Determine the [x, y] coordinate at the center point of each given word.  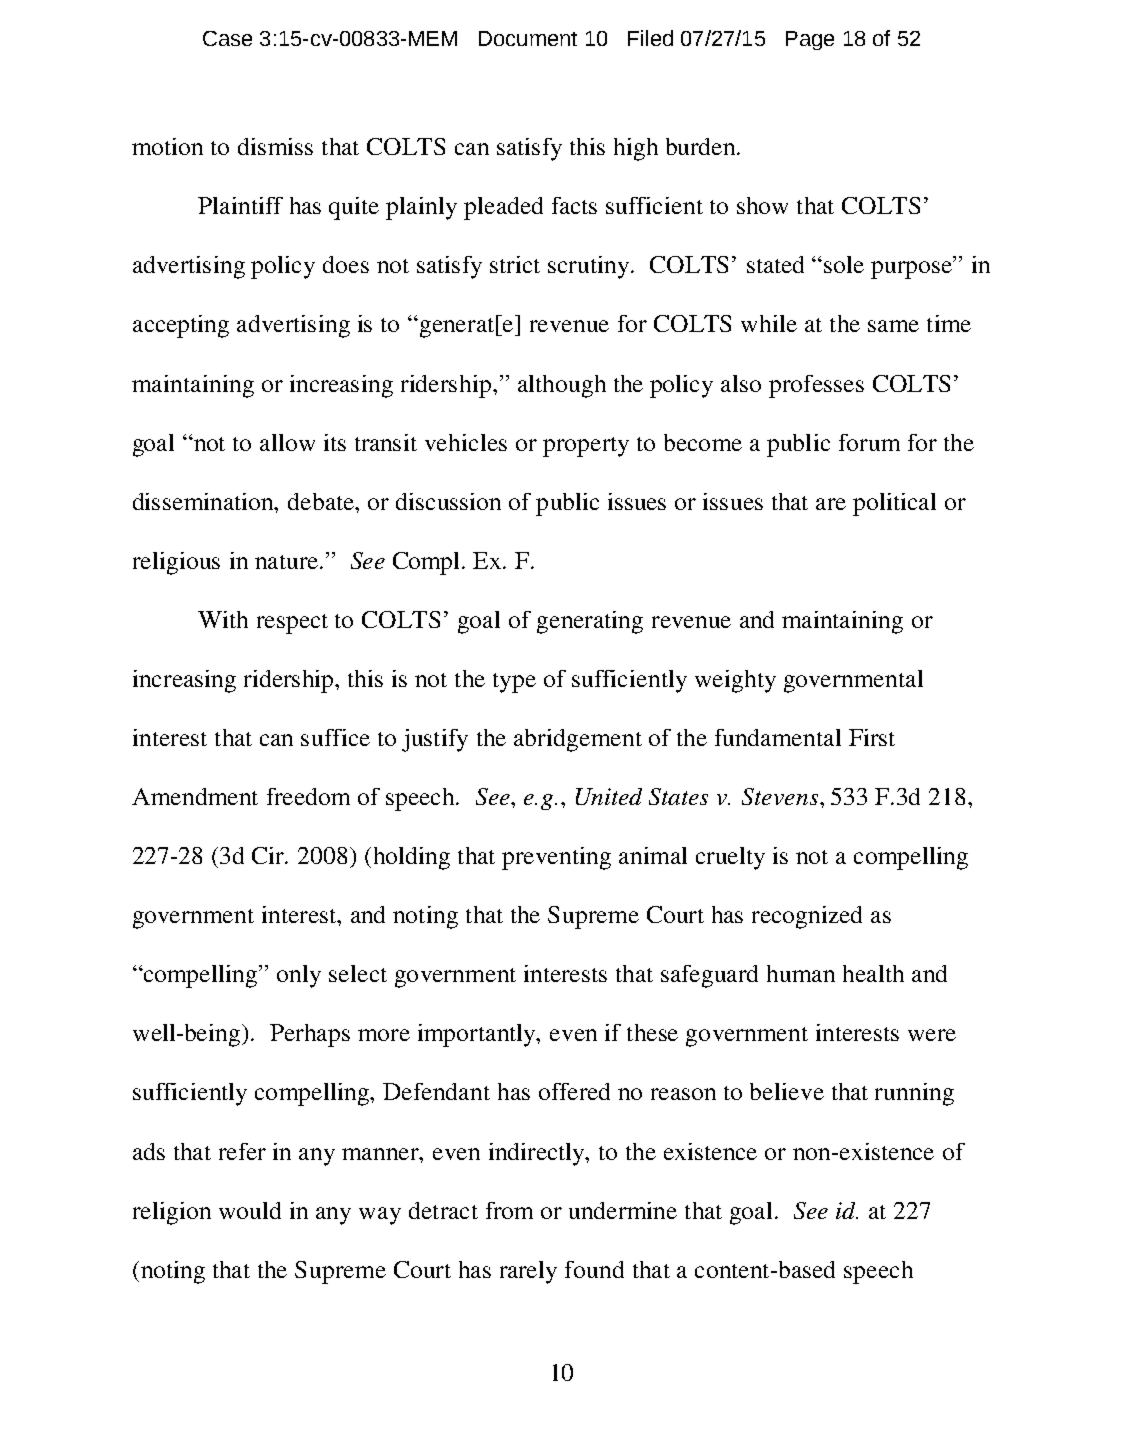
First [872, 737]
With [223, 619]
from [509, 1210]
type [514, 683]
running [914, 1094]
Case [227, 38]
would [250, 1210]
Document [528, 38]
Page [810, 40]
